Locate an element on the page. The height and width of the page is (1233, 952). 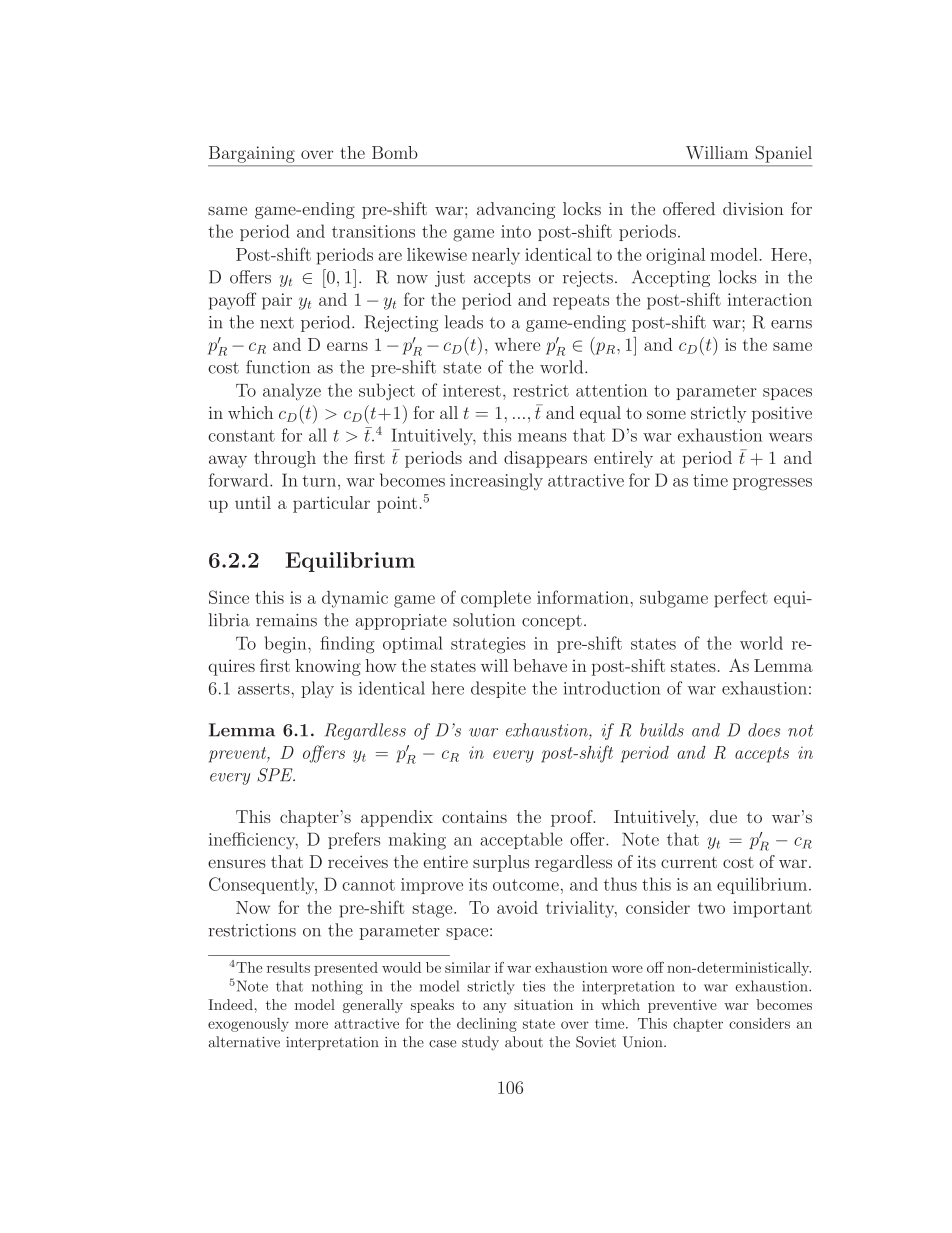
despite is located at coordinates (498, 689).
